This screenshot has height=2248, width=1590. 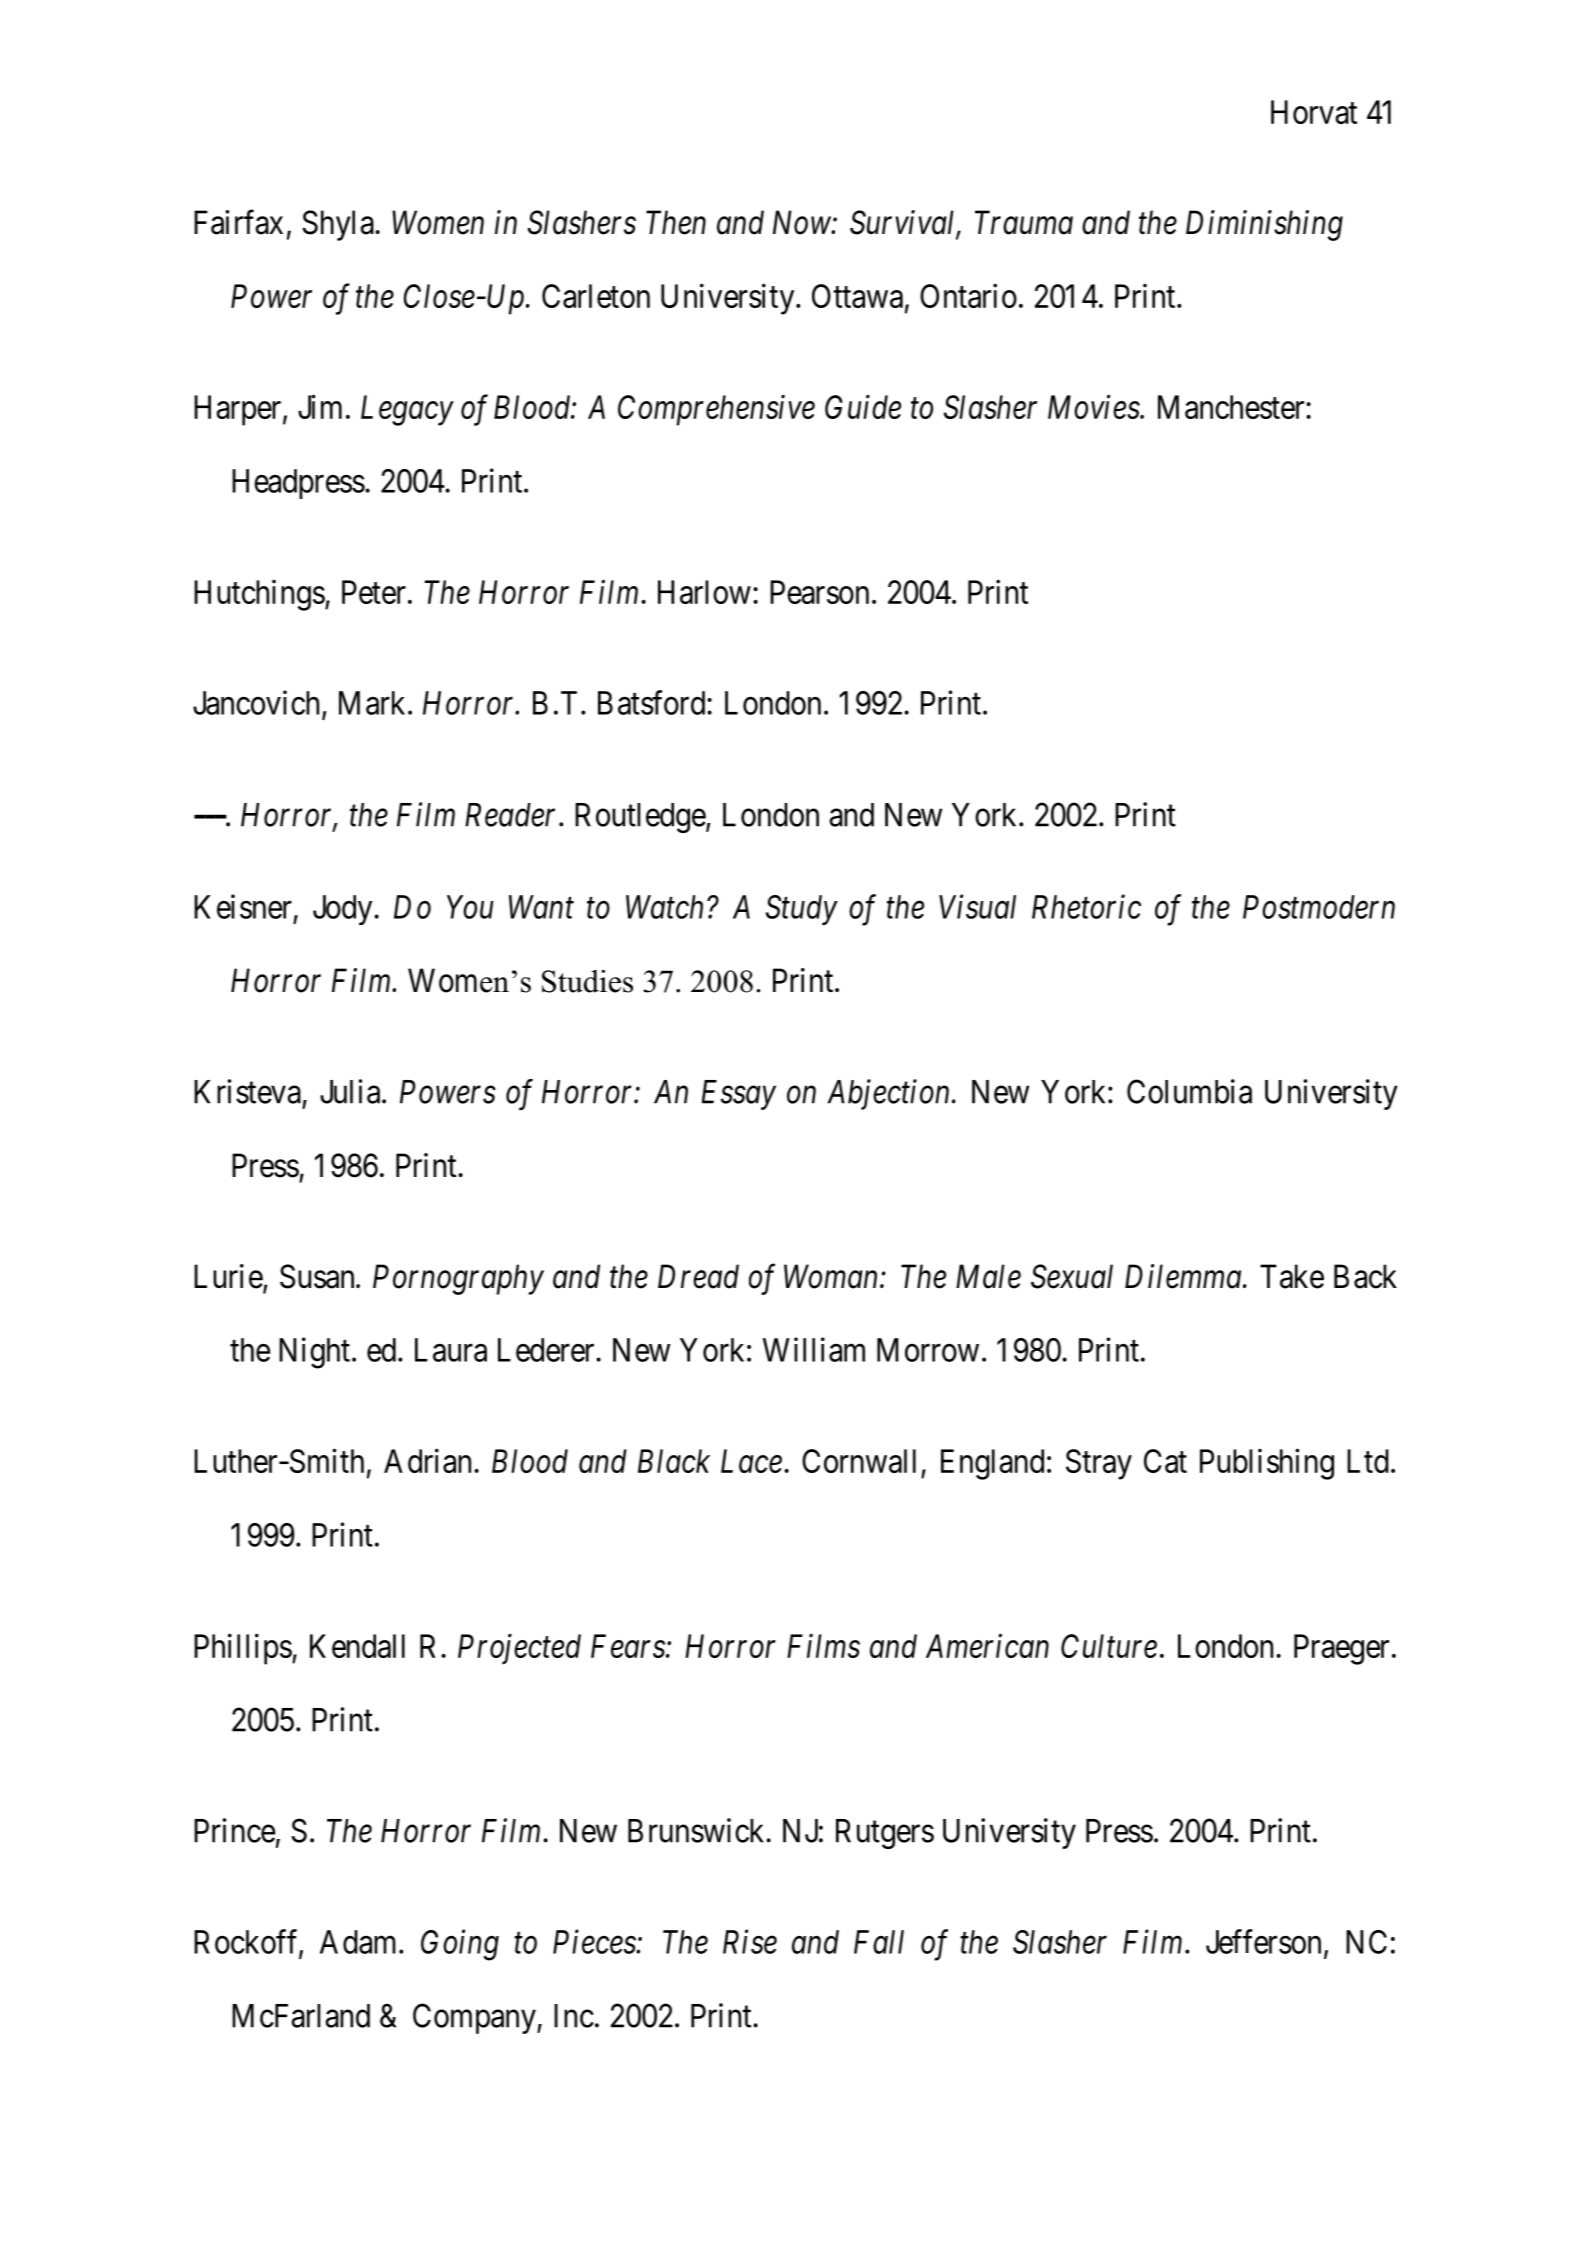 I want to click on Ottawa, so click(x=857, y=296).
